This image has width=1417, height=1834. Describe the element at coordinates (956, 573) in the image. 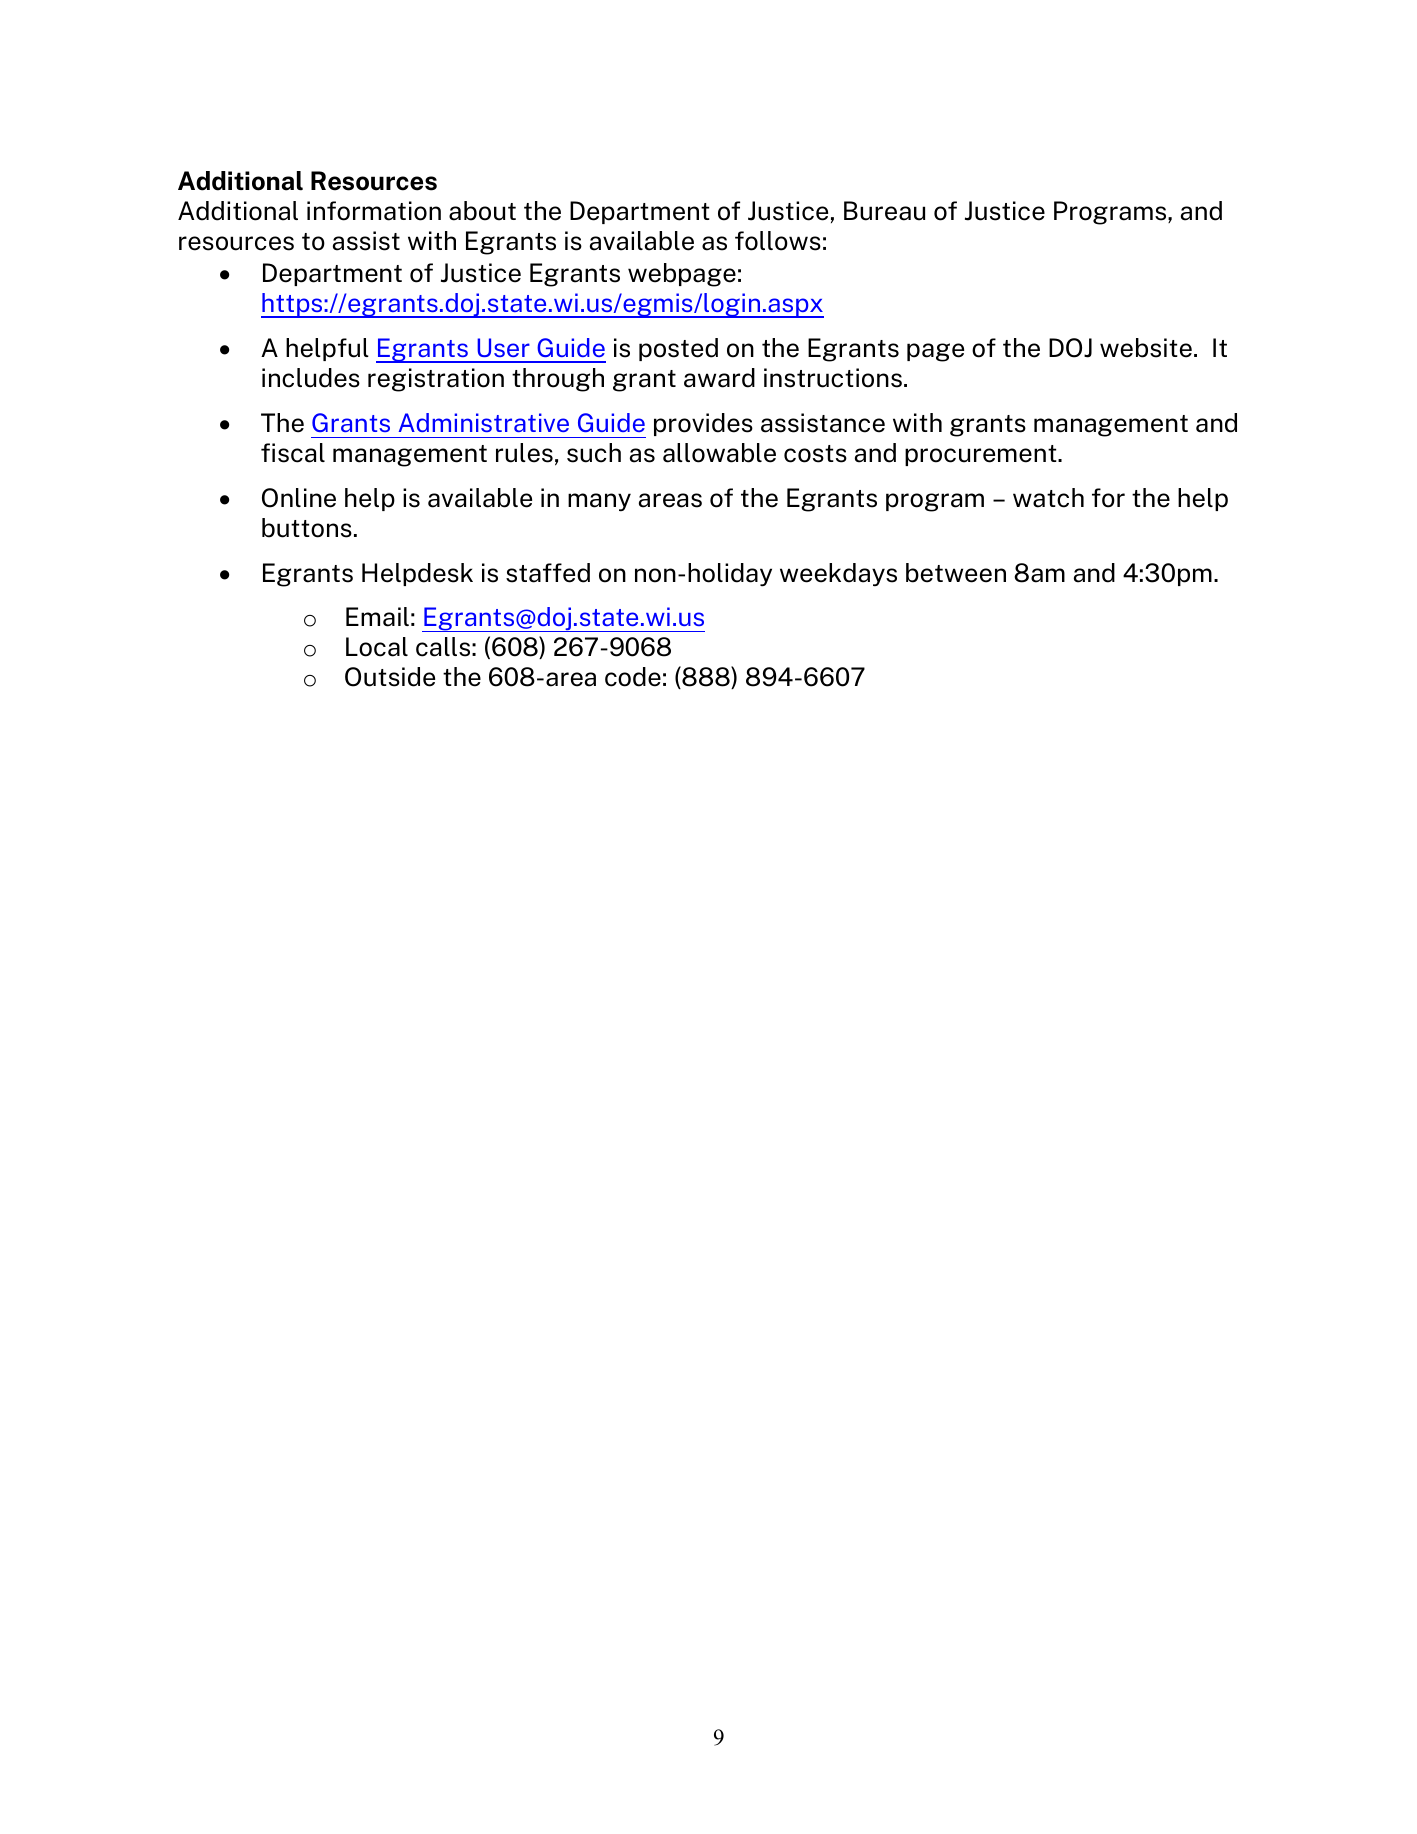

I see `between` at that location.
